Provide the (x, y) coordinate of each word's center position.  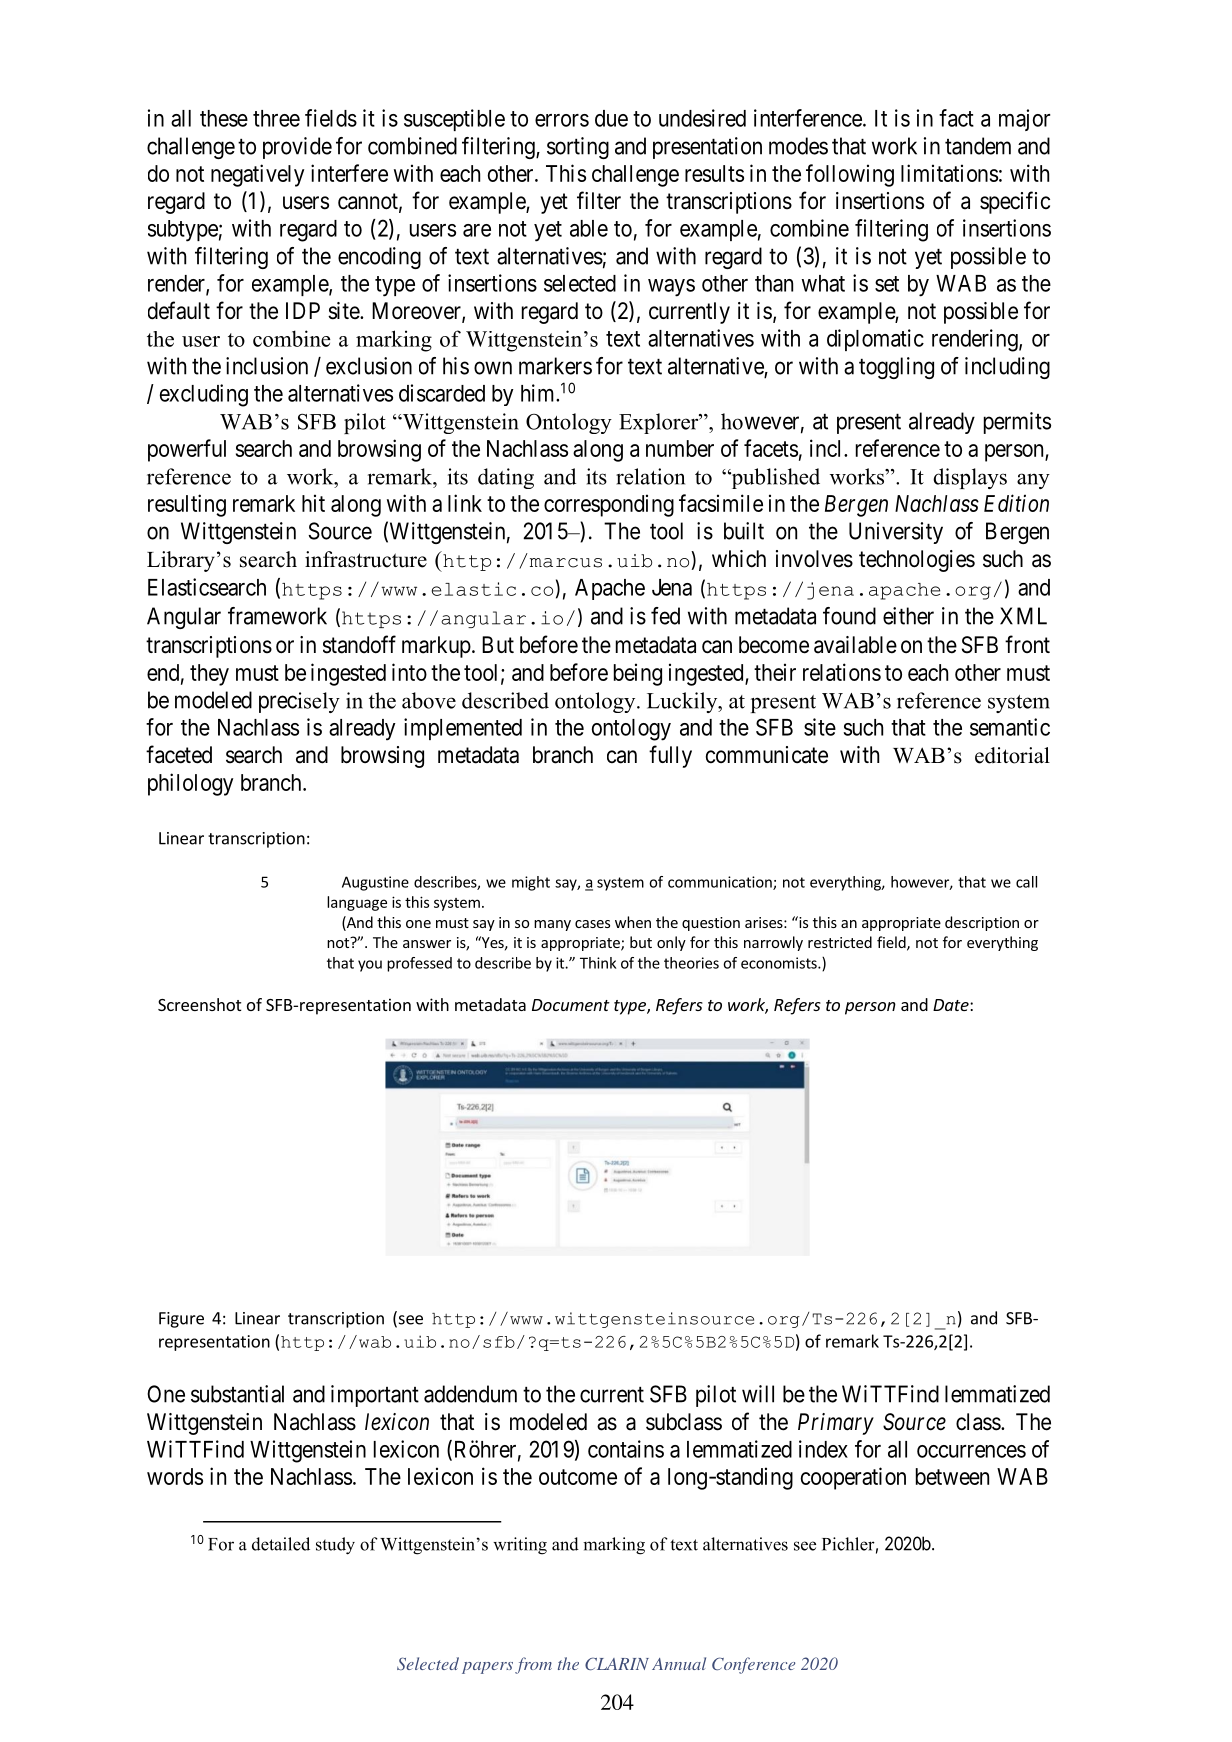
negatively (257, 175)
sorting (578, 148)
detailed (281, 1544)
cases (592, 924)
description (982, 923)
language (357, 903)
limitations (949, 173)
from (533, 1665)
